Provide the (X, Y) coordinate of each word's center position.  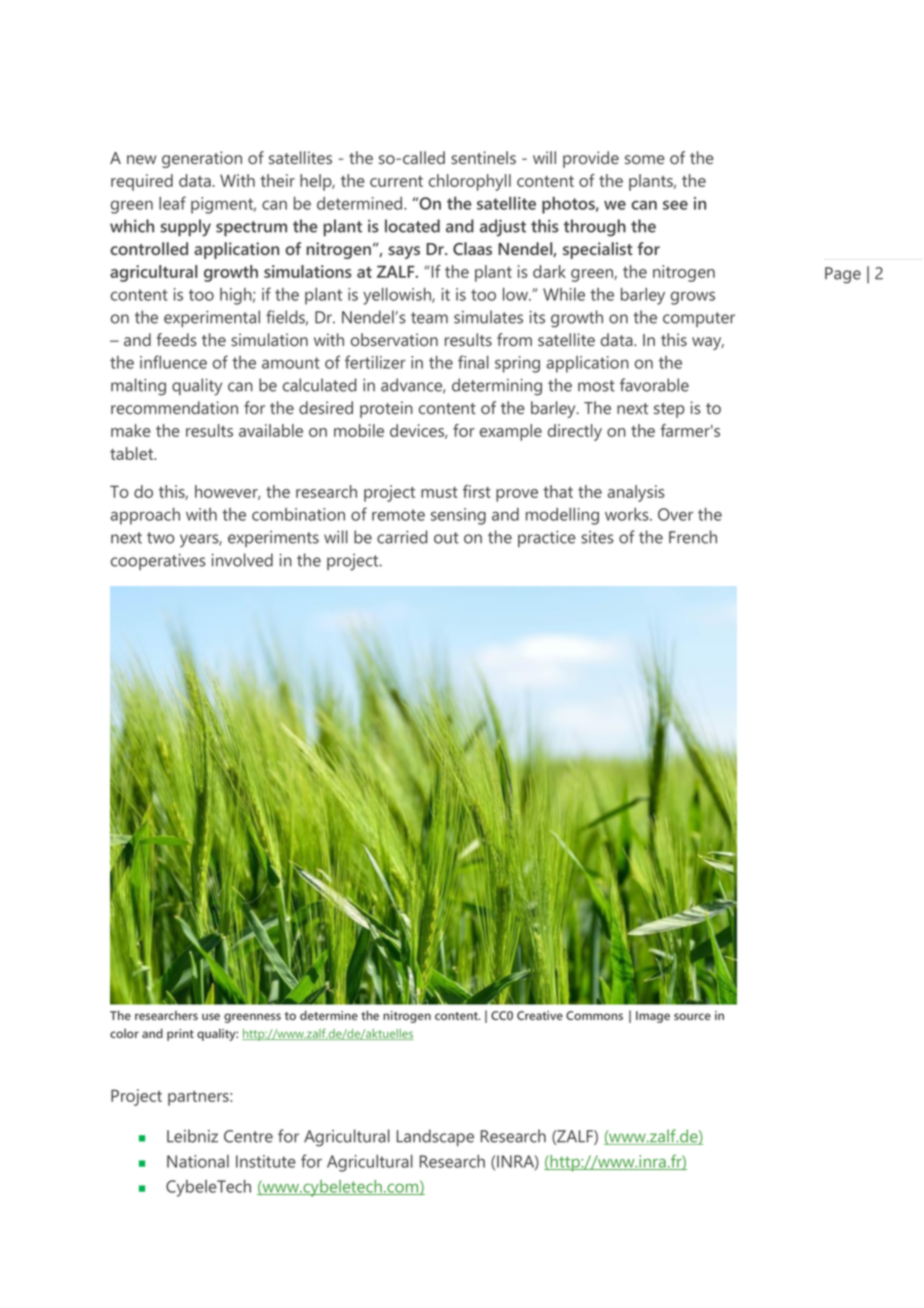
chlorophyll (470, 182)
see (675, 205)
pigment (223, 205)
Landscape (435, 1137)
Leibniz (192, 1136)
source (692, 1016)
